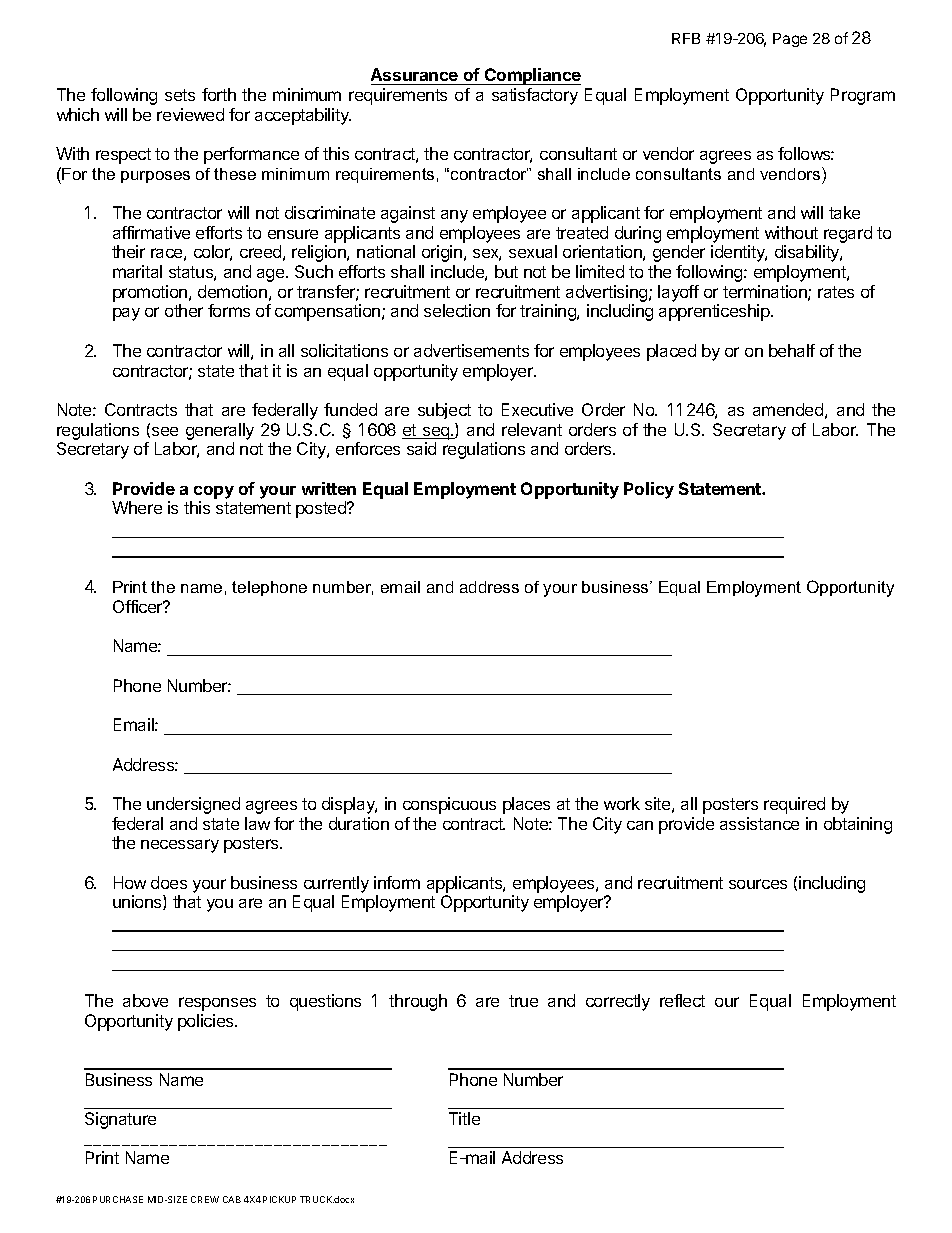 This screenshot has width=952, height=1233. Describe the element at coordinates (193, 805) in the screenshot. I see `undersigned` at that location.
